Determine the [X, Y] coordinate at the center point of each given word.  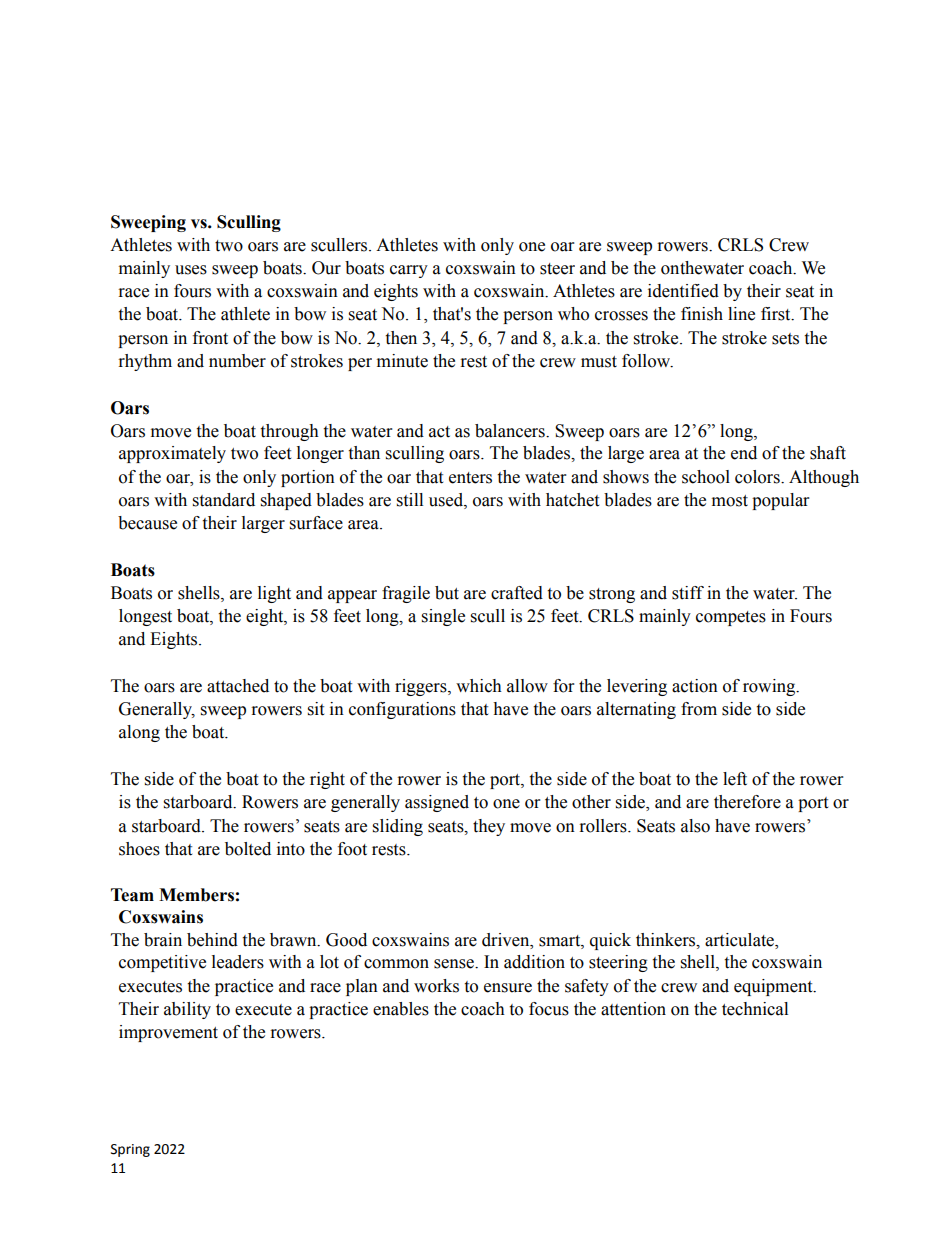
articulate [740, 940]
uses [191, 270]
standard [224, 500]
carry [409, 271]
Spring [130, 1150]
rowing [770, 687]
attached [238, 686]
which [479, 686]
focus [549, 1009]
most [730, 501]
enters [470, 478]
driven [507, 940]
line [741, 314]
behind [212, 940]
